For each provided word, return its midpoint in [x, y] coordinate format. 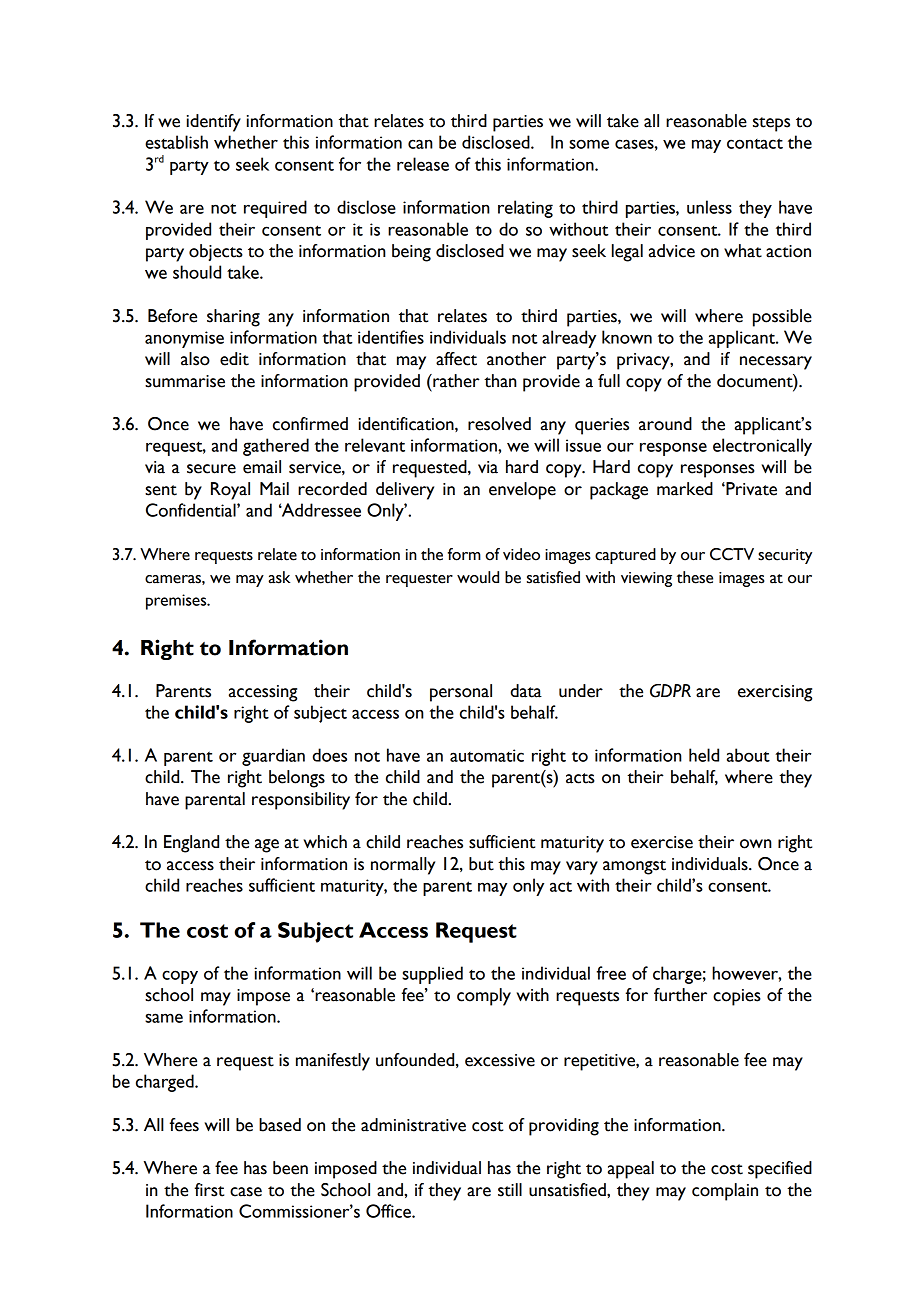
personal [461, 693]
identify [214, 123]
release [423, 164]
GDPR [670, 691]
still [510, 1190]
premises [177, 602]
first [209, 1190]
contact [755, 143]
